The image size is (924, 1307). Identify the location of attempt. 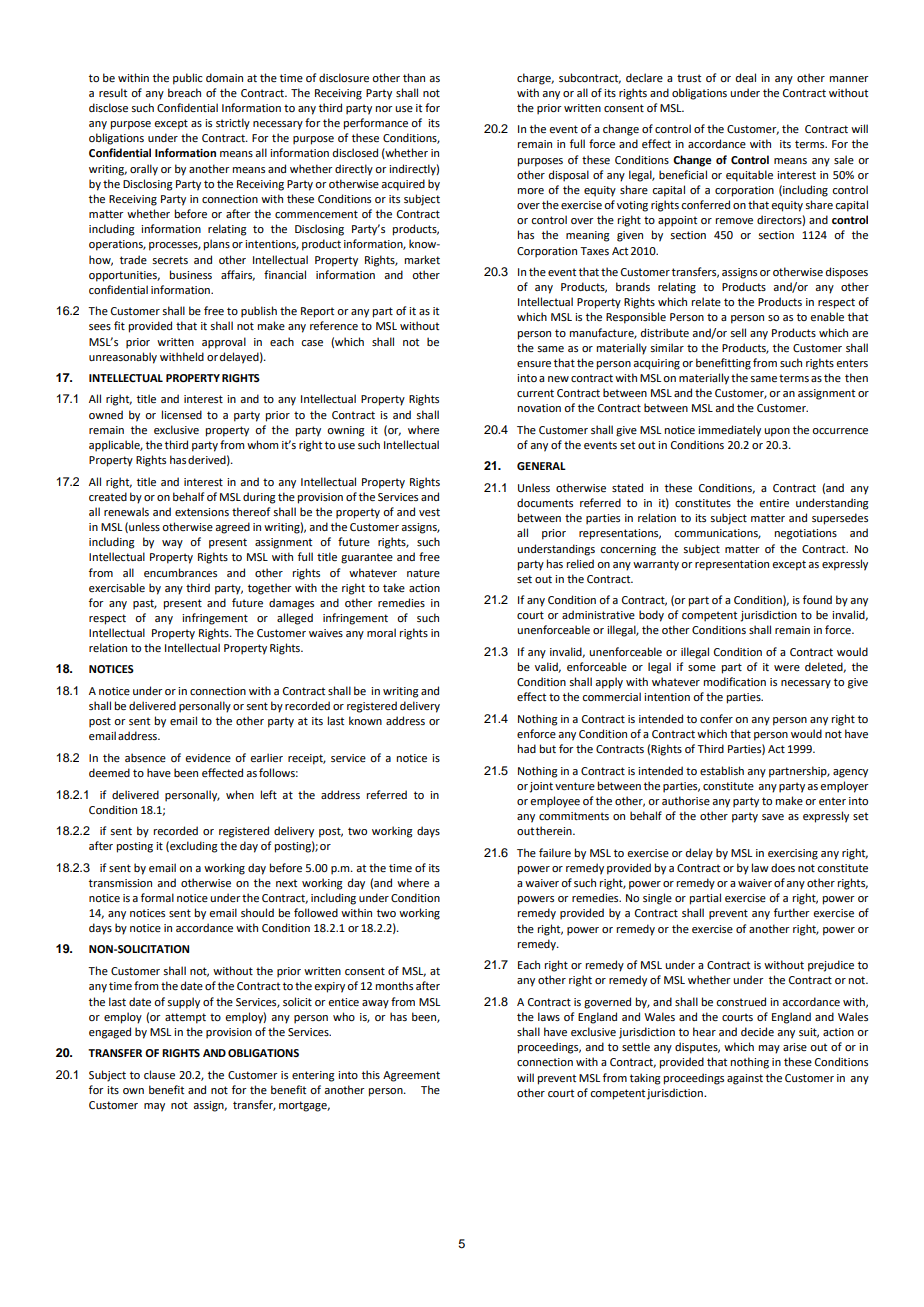
(185, 1018).
